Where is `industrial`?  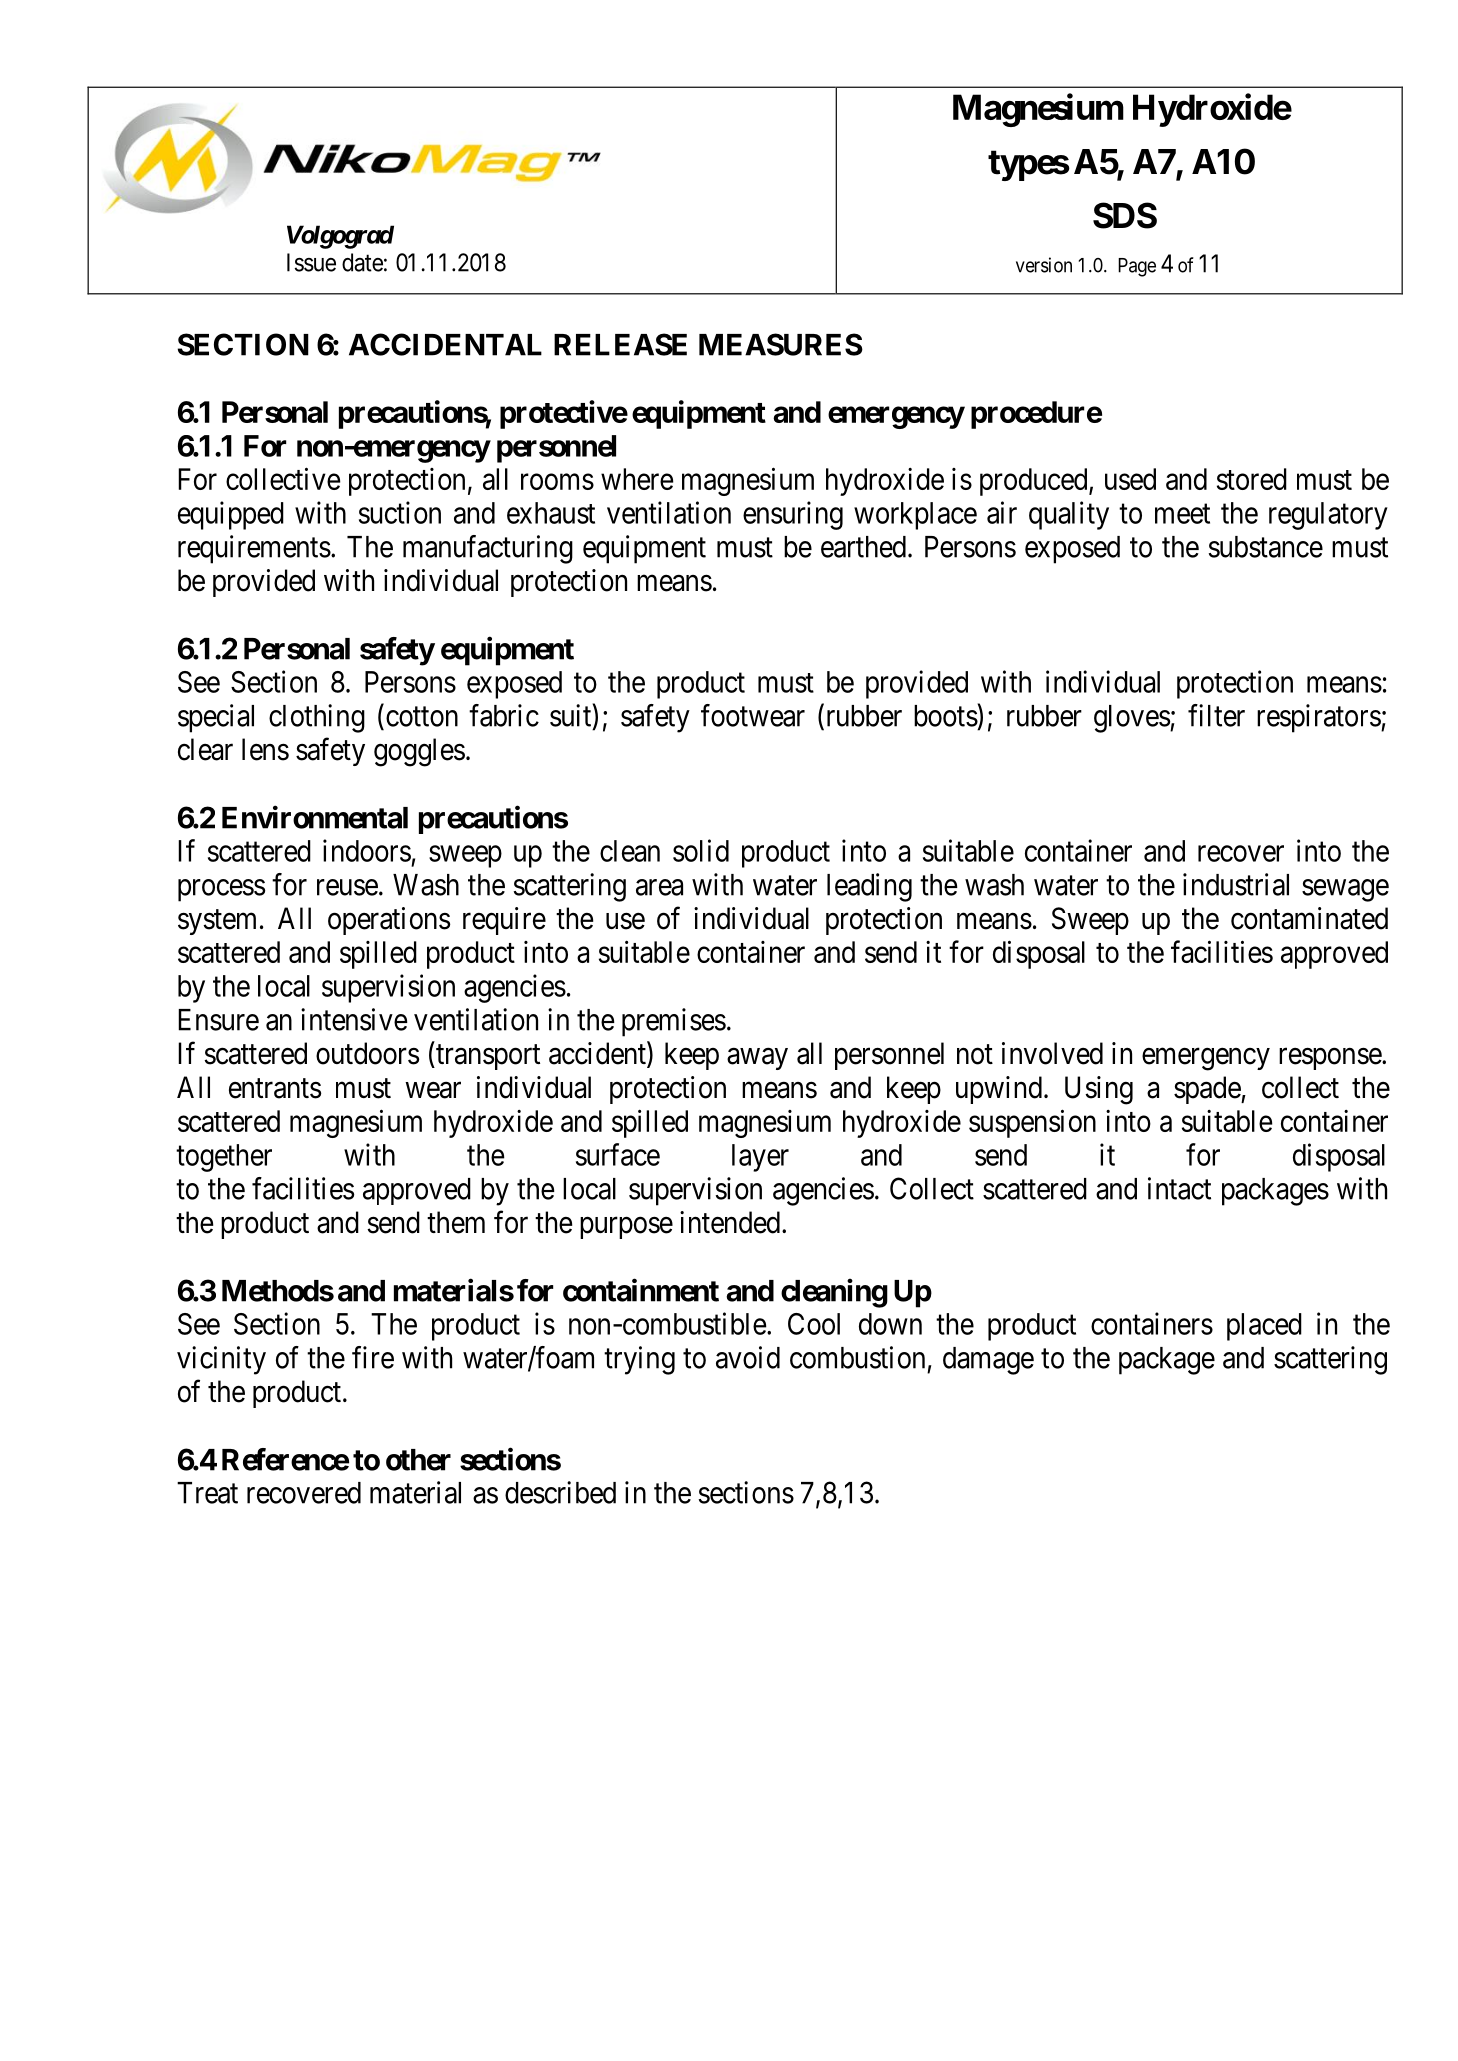 industrial is located at coordinates (1236, 884).
